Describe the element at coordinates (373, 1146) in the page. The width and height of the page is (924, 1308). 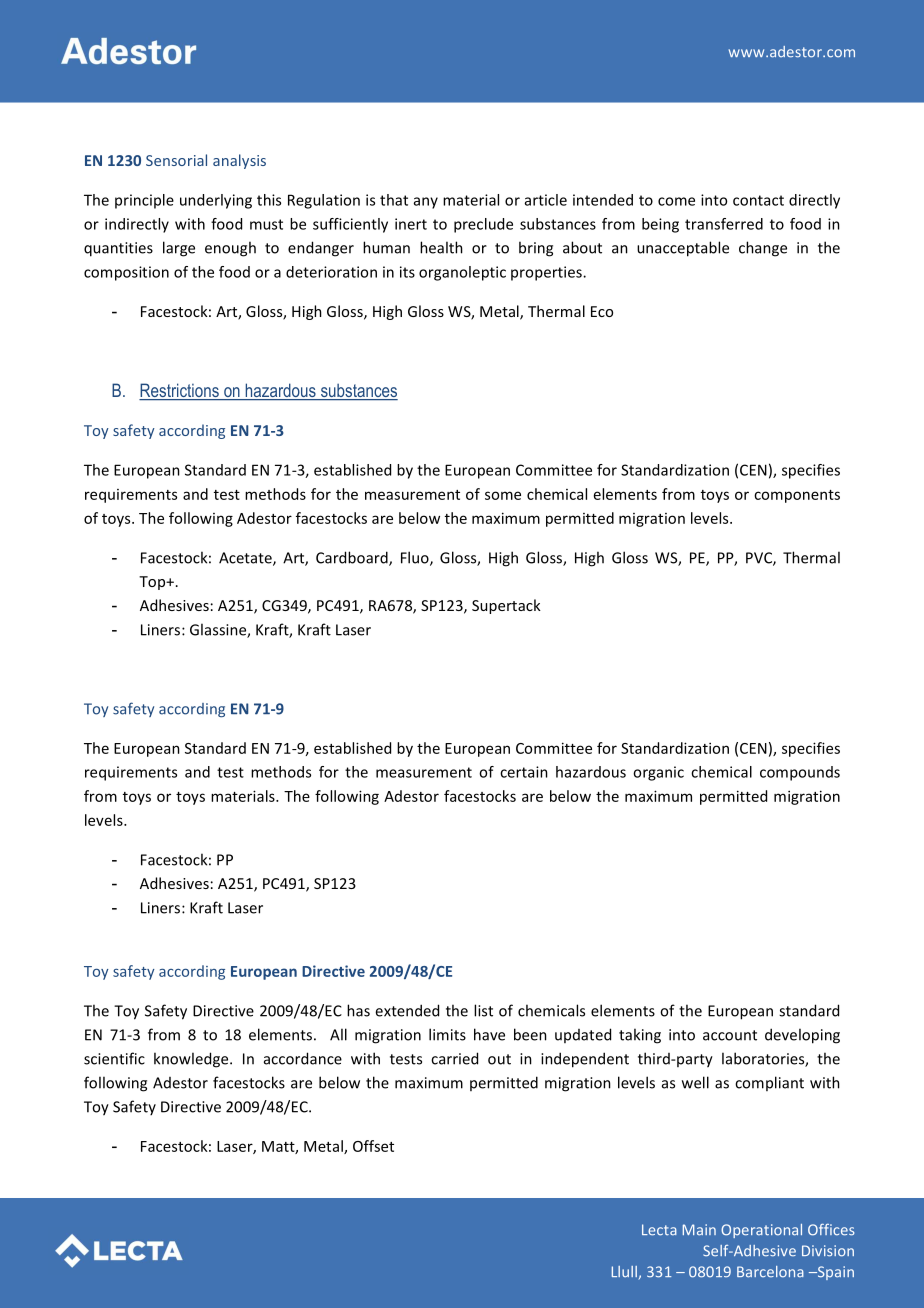
I see `Offset` at that location.
